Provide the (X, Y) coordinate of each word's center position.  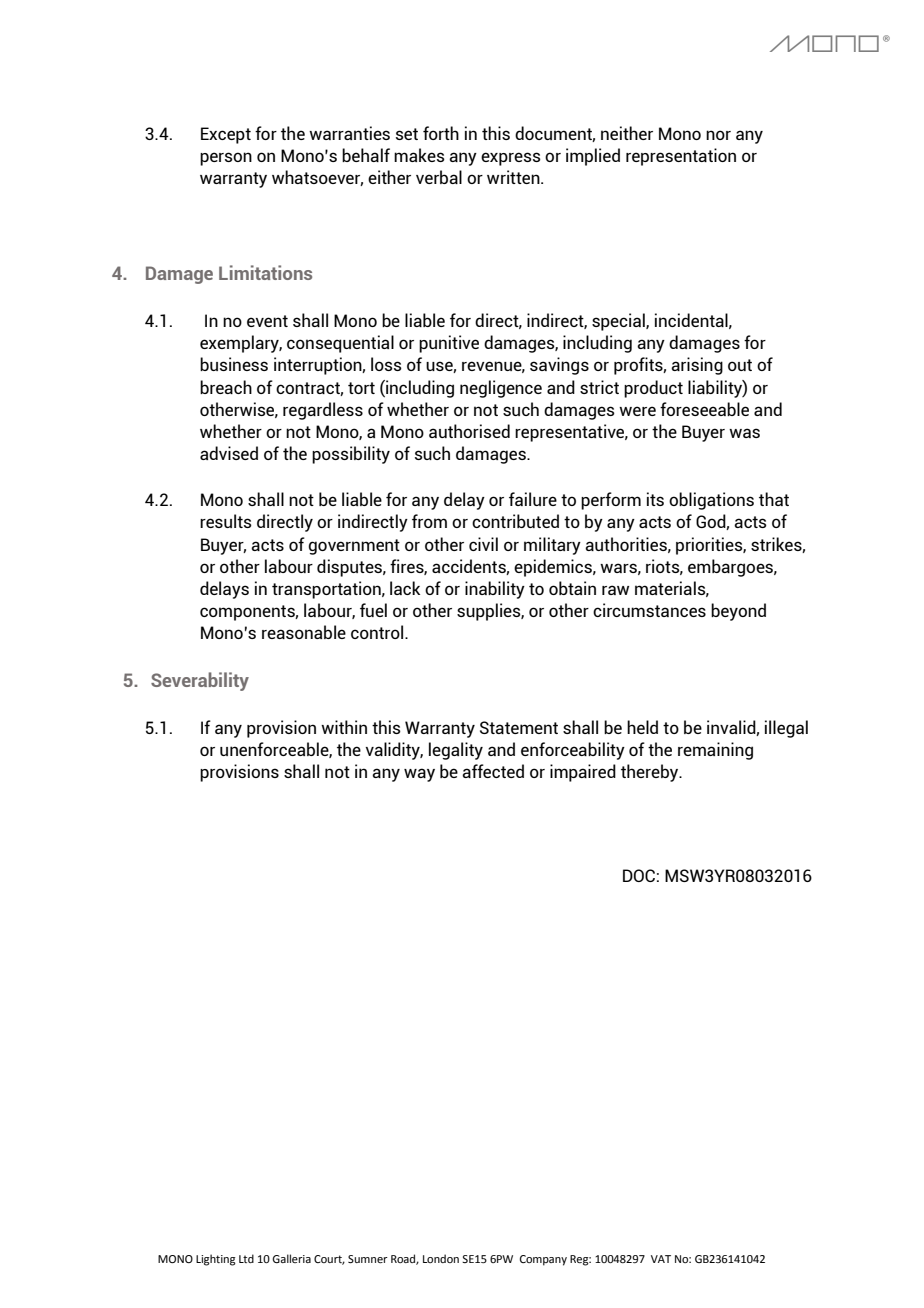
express (511, 159)
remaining (715, 751)
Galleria (291, 1258)
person (226, 159)
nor (718, 135)
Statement (519, 727)
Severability (200, 681)
